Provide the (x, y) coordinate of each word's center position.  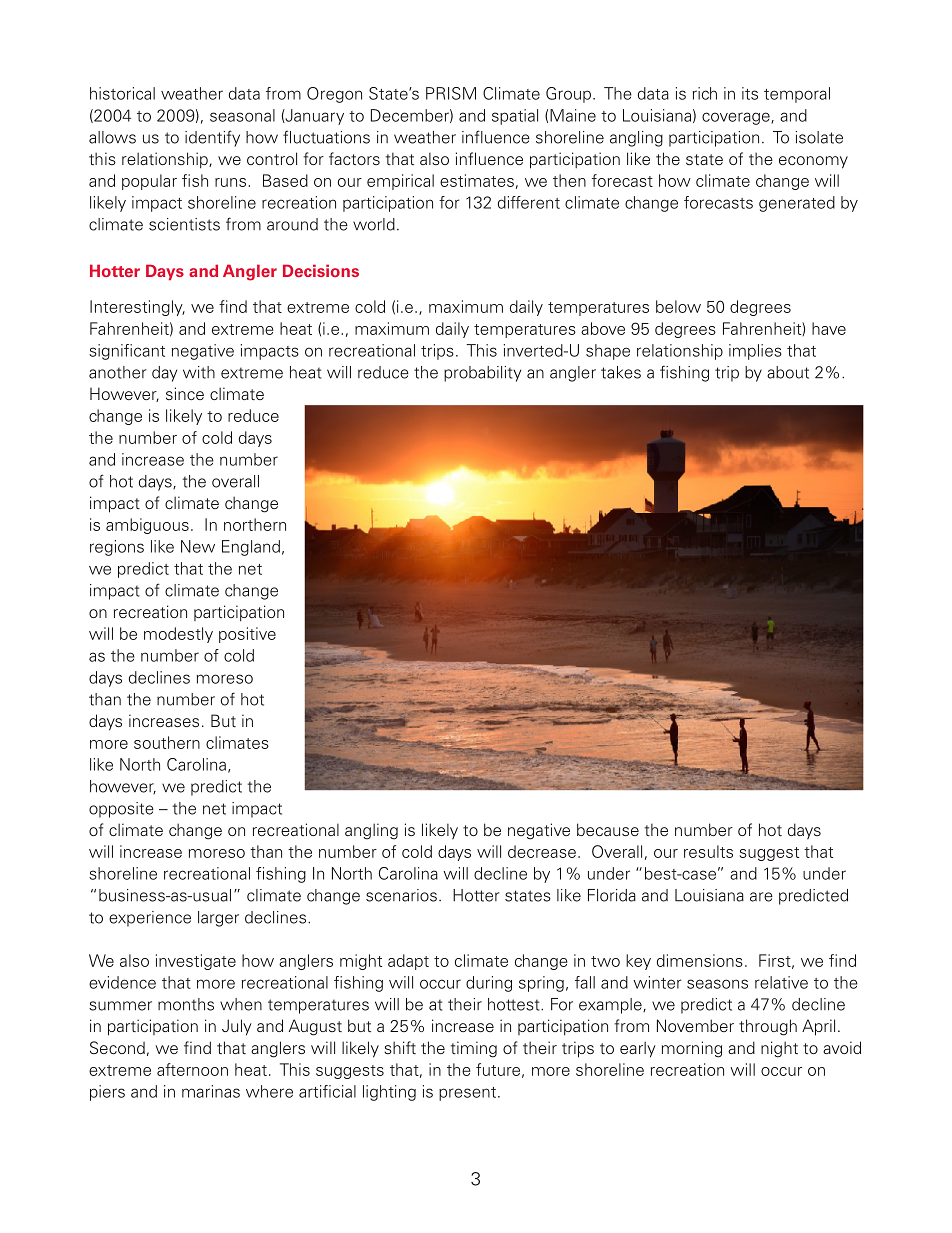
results (708, 851)
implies (755, 352)
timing (474, 1049)
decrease (542, 851)
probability (482, 374)
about (788, 372)
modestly (178, 635)
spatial (515, 117)
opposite (121, 810)
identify (212, 138)
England (251, 548)
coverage (737, 118)
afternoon (192, 1069)
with (199, 372)
